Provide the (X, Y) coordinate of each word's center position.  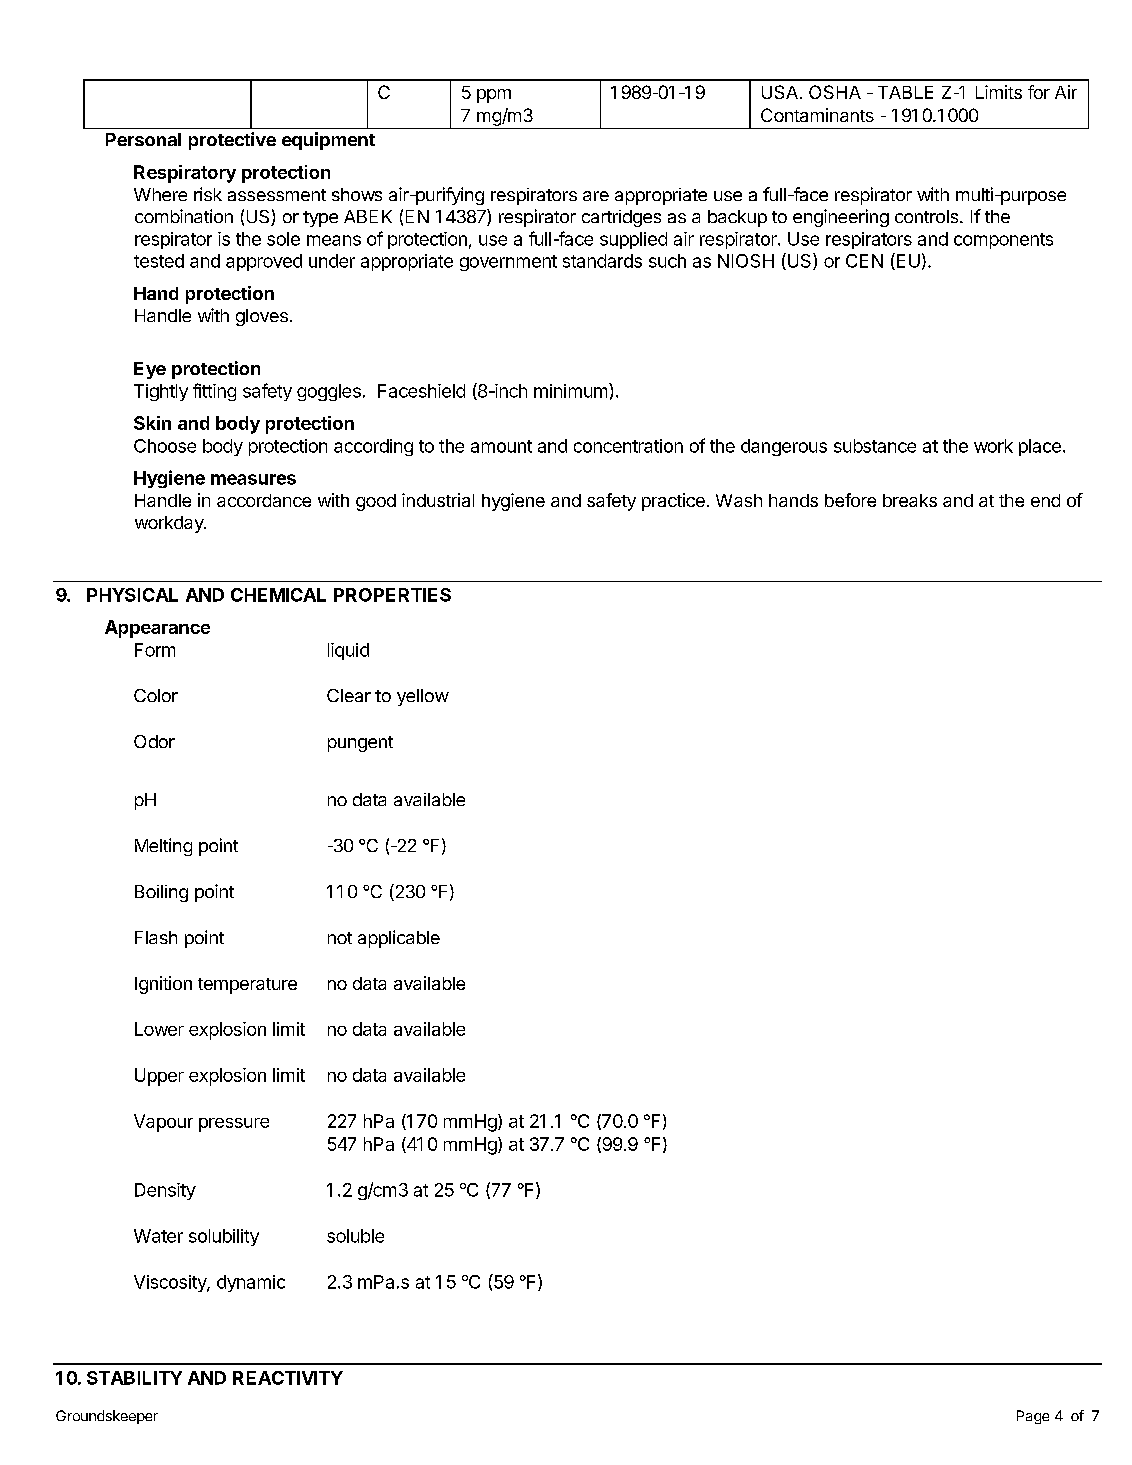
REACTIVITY (288, 1378)
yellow (423, 697)
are (596, 196)
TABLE (905, 92)
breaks (910, 500)
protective (232, 141)
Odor (154, 741)
